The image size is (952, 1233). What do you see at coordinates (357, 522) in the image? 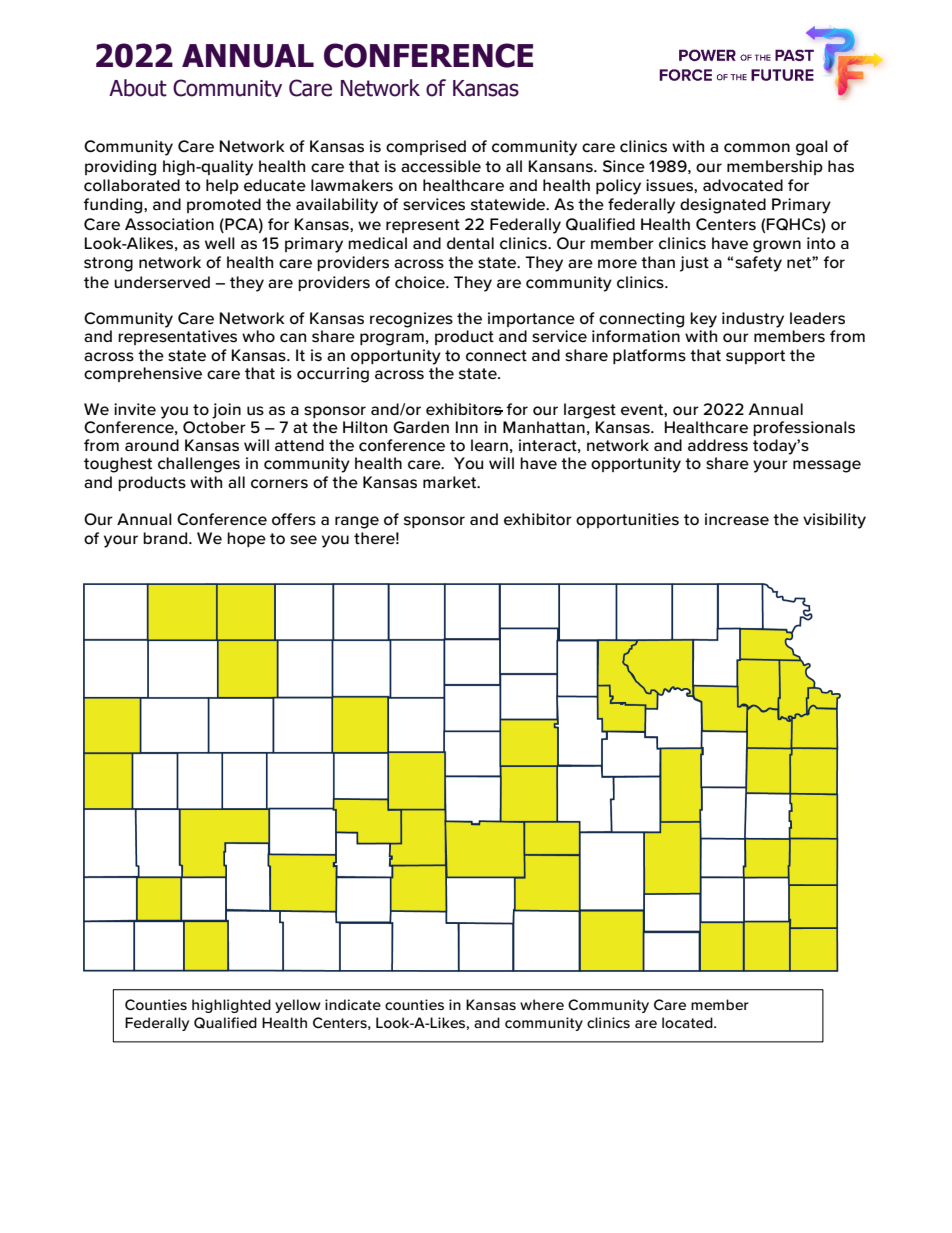
I see `range` at bounding box center [357, 522].
